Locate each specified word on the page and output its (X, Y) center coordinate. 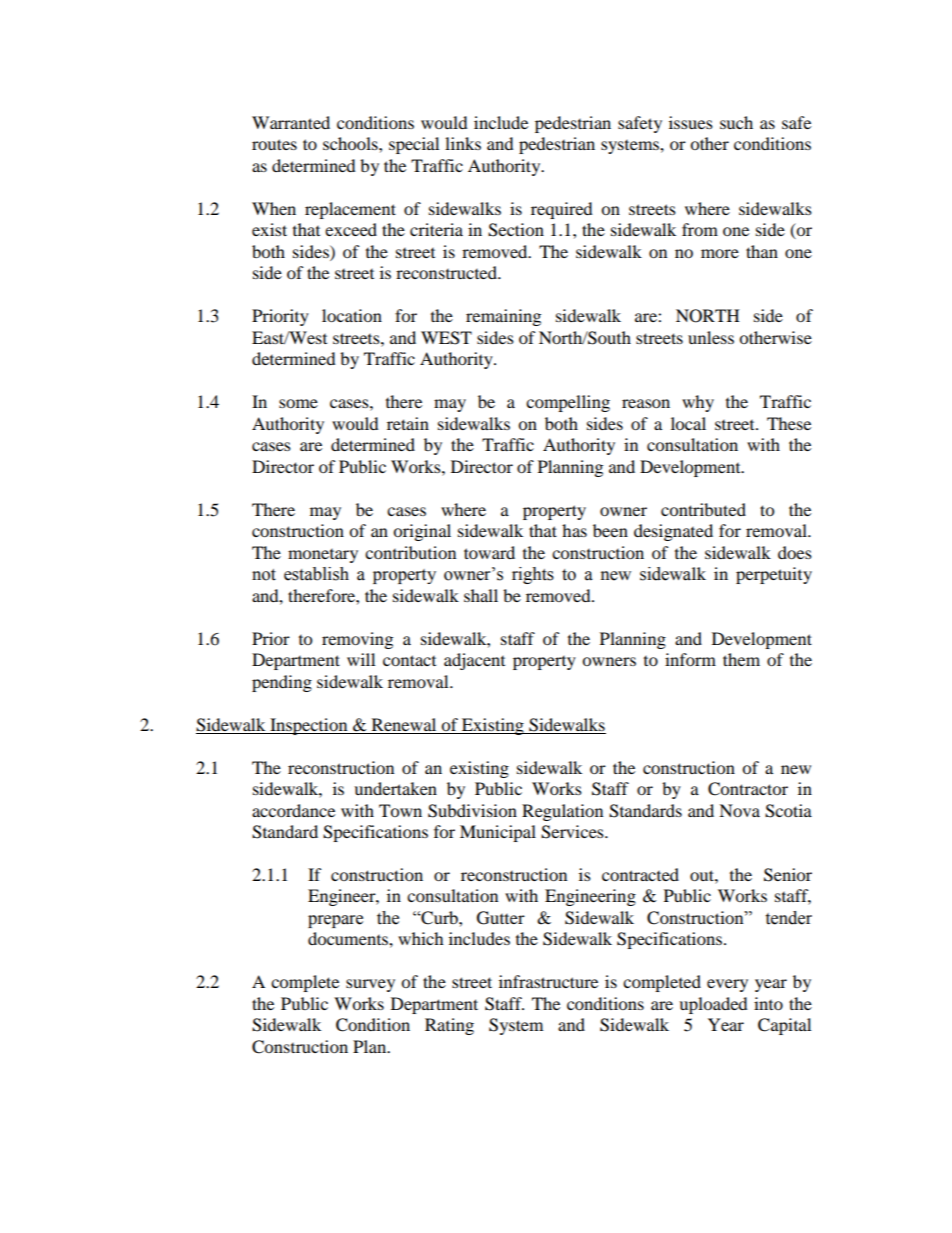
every (727, 985)
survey (370, 985)
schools (351, 143)
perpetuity (774, 575)
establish (316, 574)
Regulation (562, 812)
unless (711, 337)
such (736, 122)
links (463, 143)
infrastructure (548, 981)
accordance (293, 810)
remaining (503, 317)
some (298, 403)
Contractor (748, 789)
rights (533, 575)
